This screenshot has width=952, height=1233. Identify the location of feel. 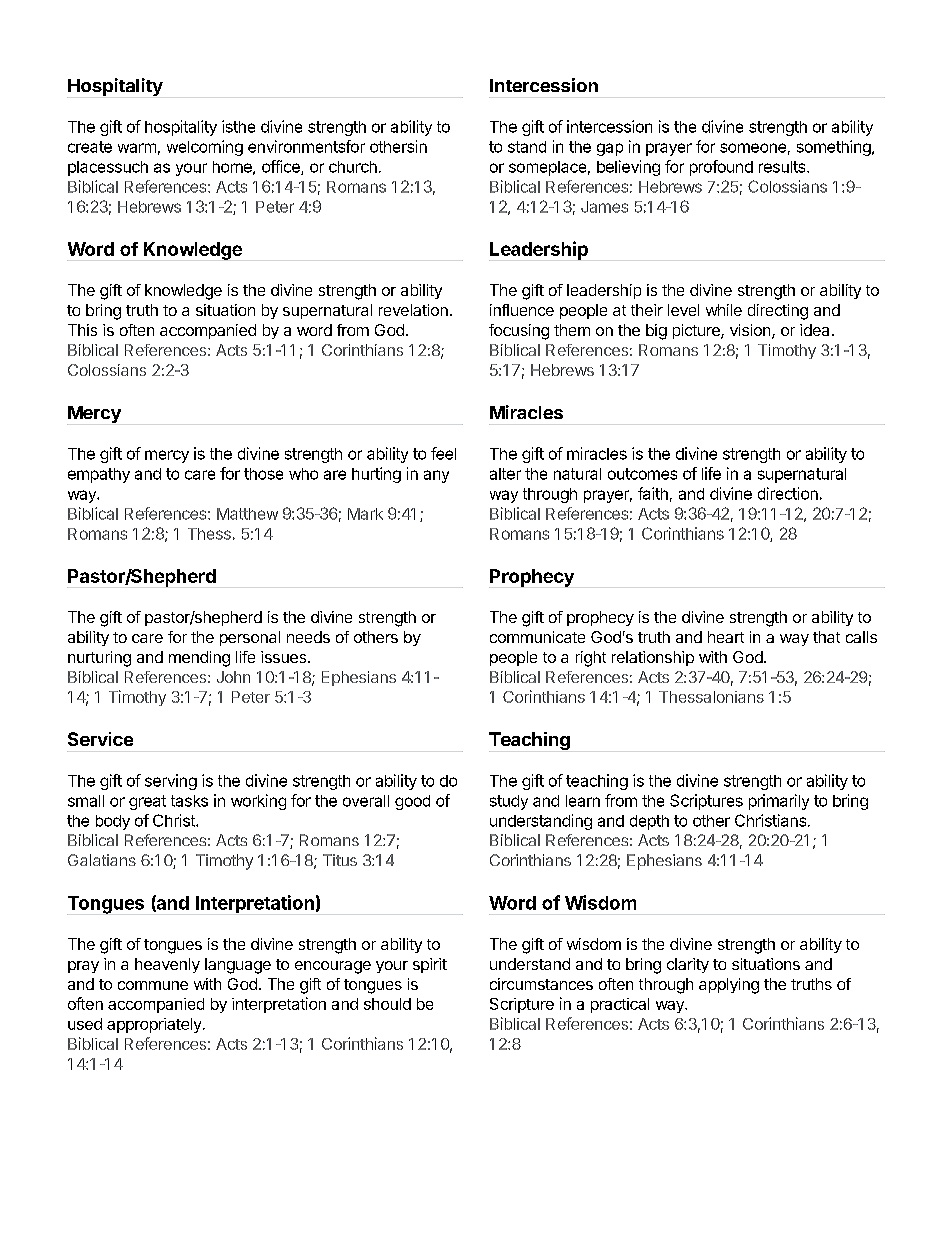
(443, 453).
